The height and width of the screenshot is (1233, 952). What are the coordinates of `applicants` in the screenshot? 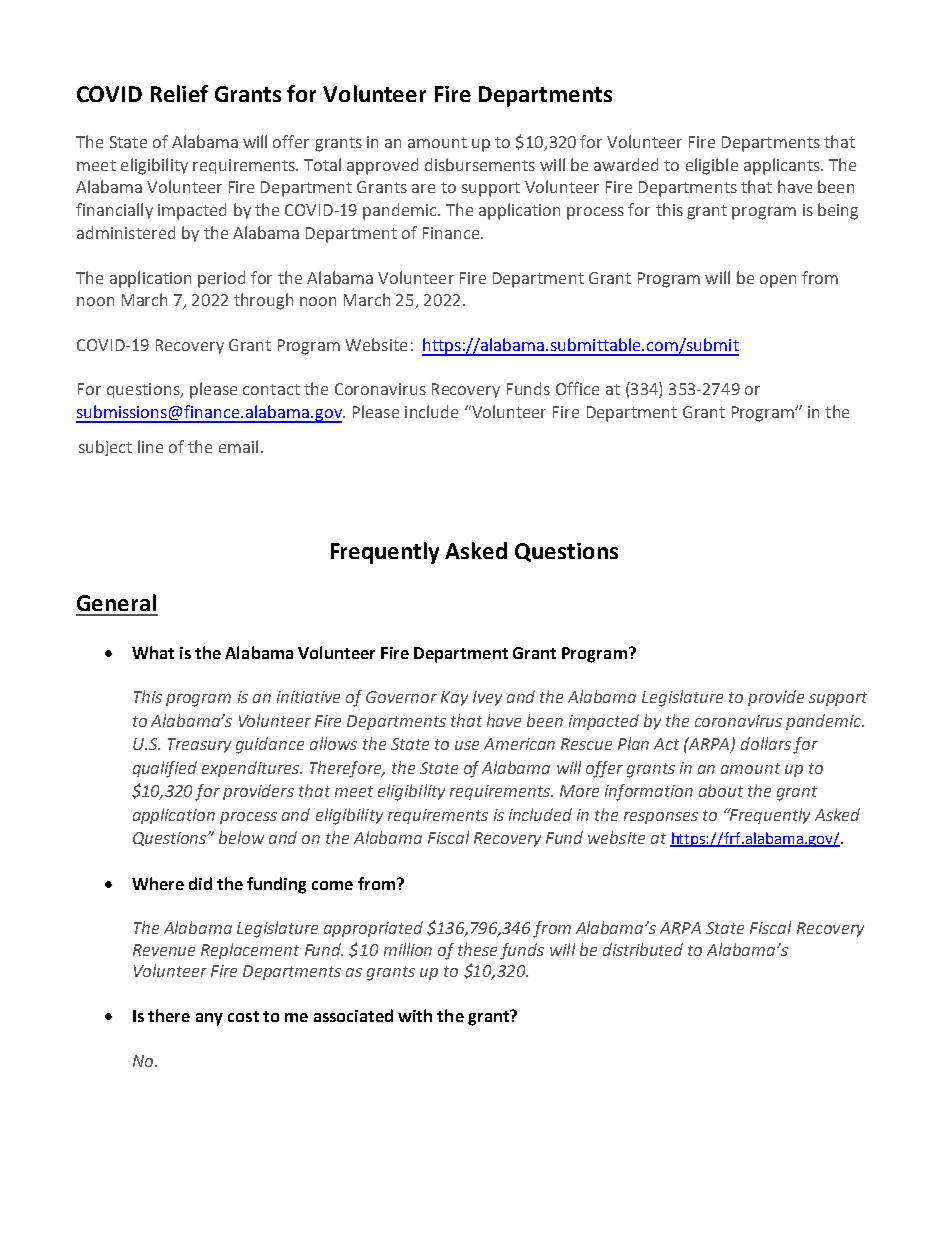 It's located at (783, 166).
